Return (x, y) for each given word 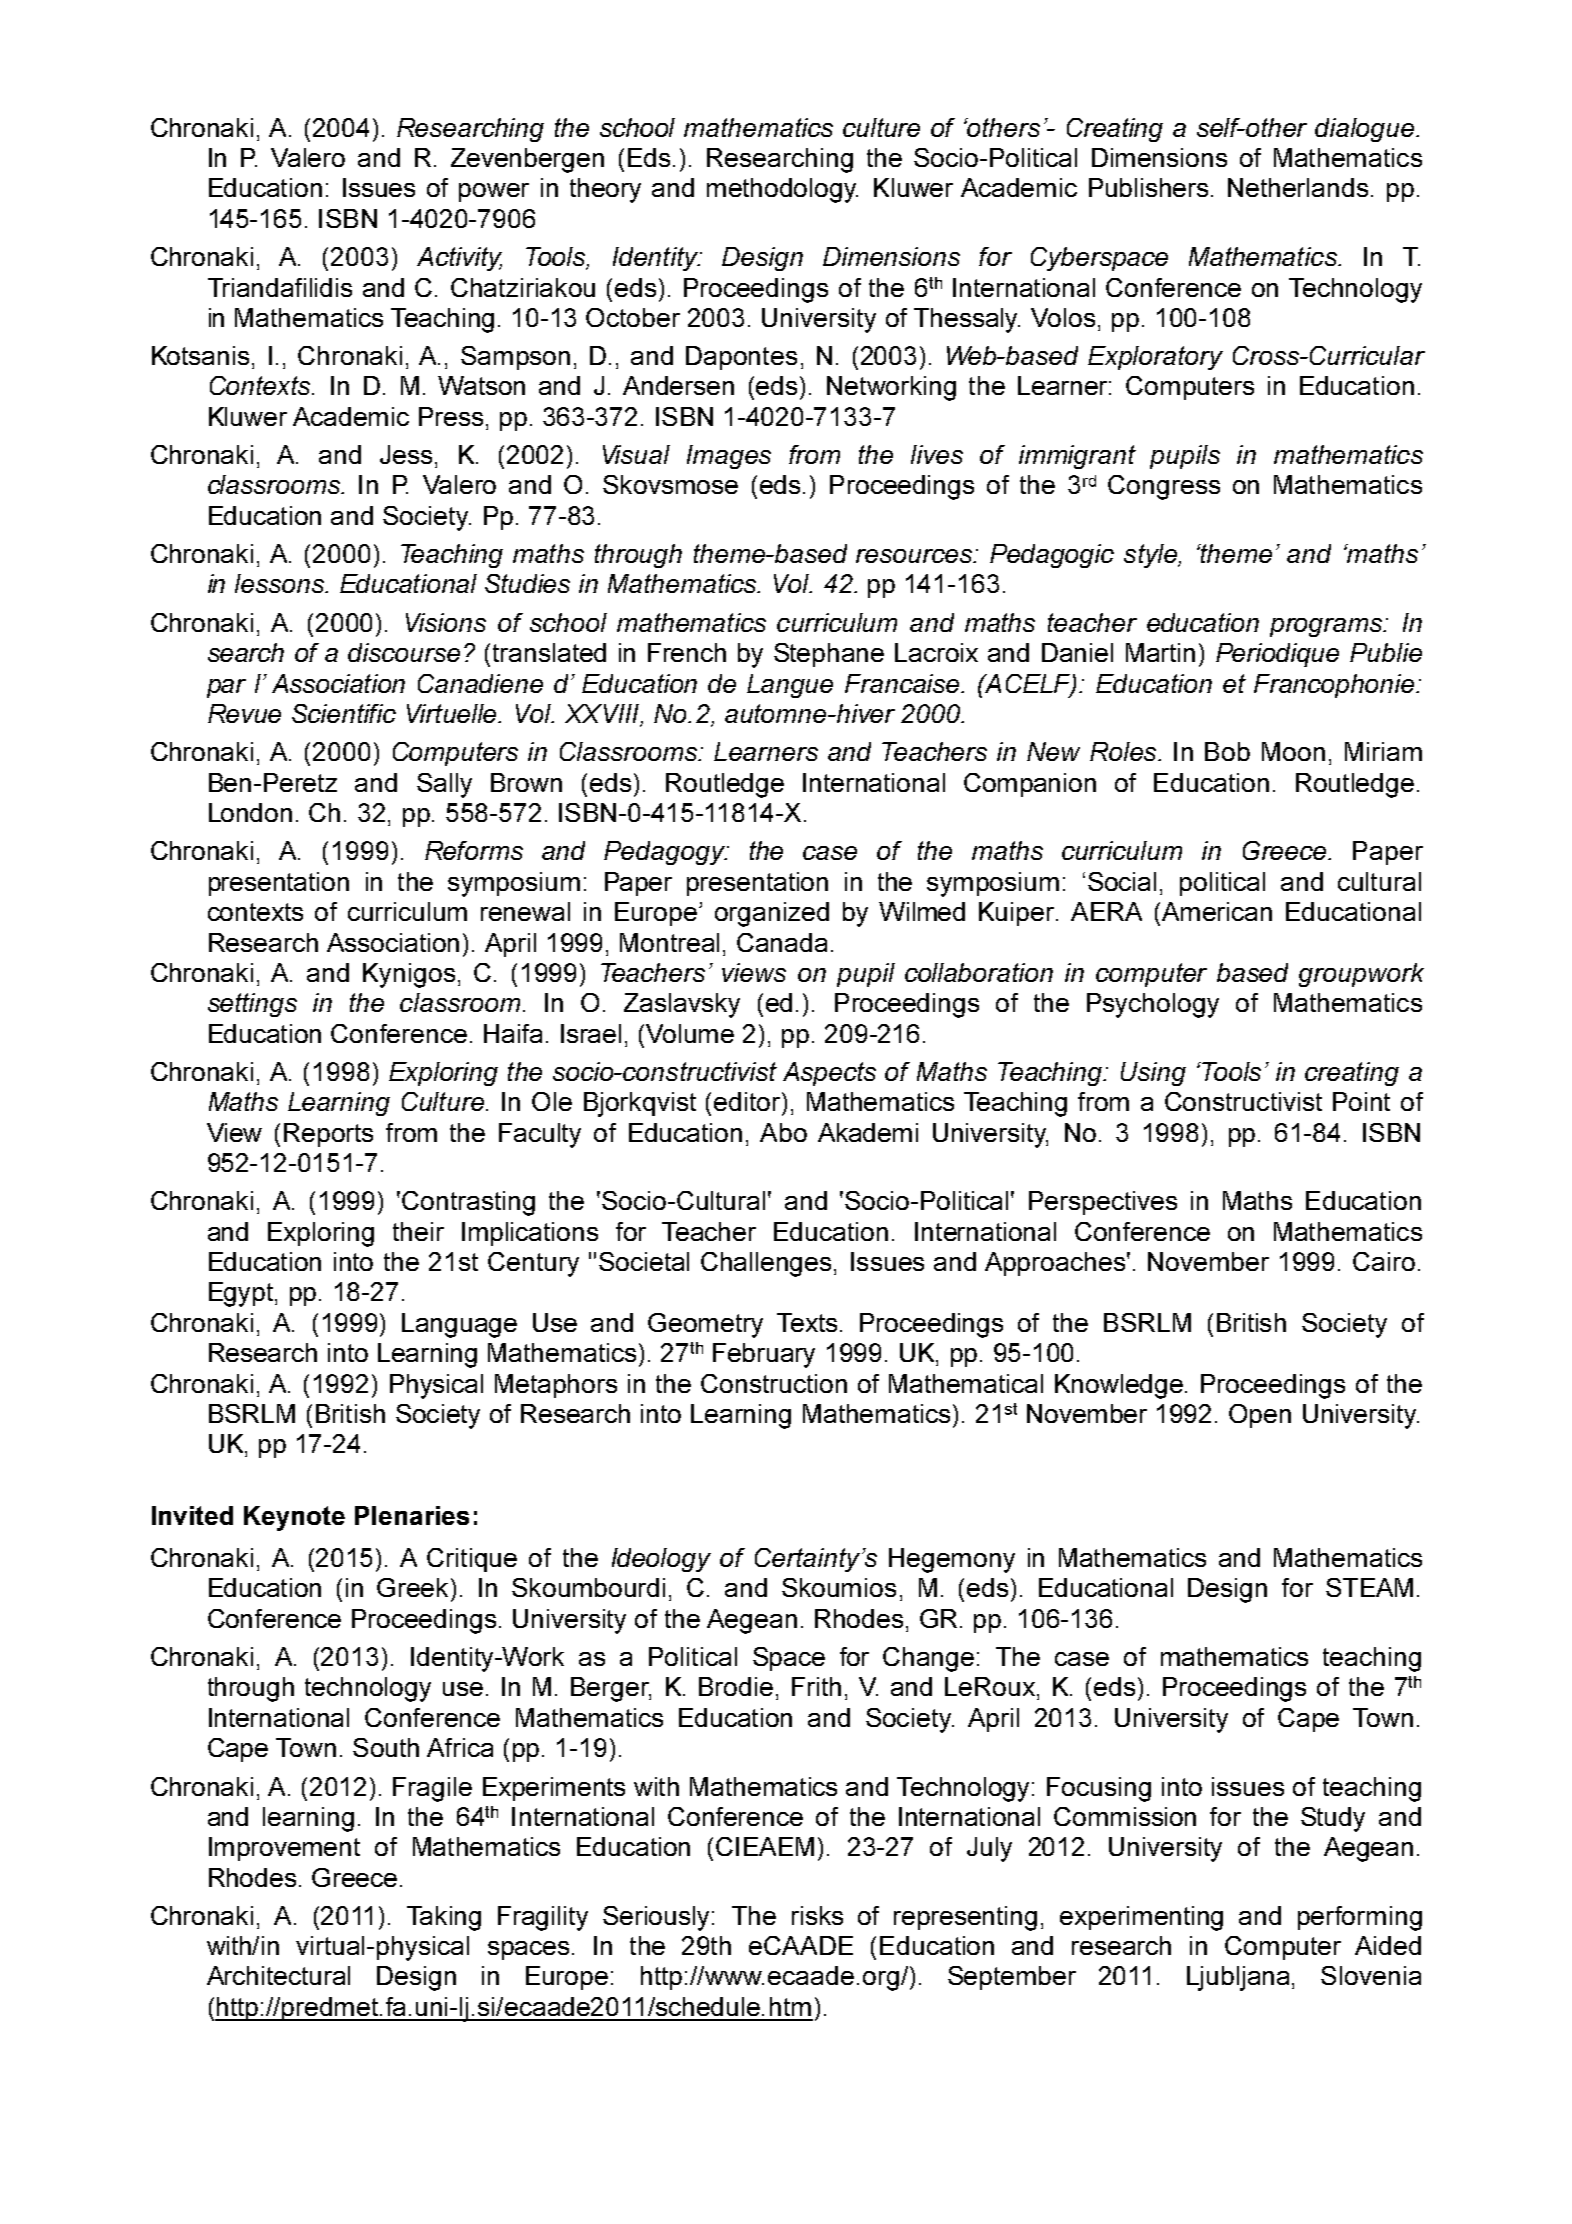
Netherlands (1298, 187)
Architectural (278, 1975)
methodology (782, 190)
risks (817, 1915)
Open (1260, 1416)
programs (1327, 627)
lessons (280, 583)
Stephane (829, 655)
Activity (459, 259)
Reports (328, 1135)
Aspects (829, 1074)
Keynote (294, 1518)
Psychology (1153, 1005)
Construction (774, 1383)
